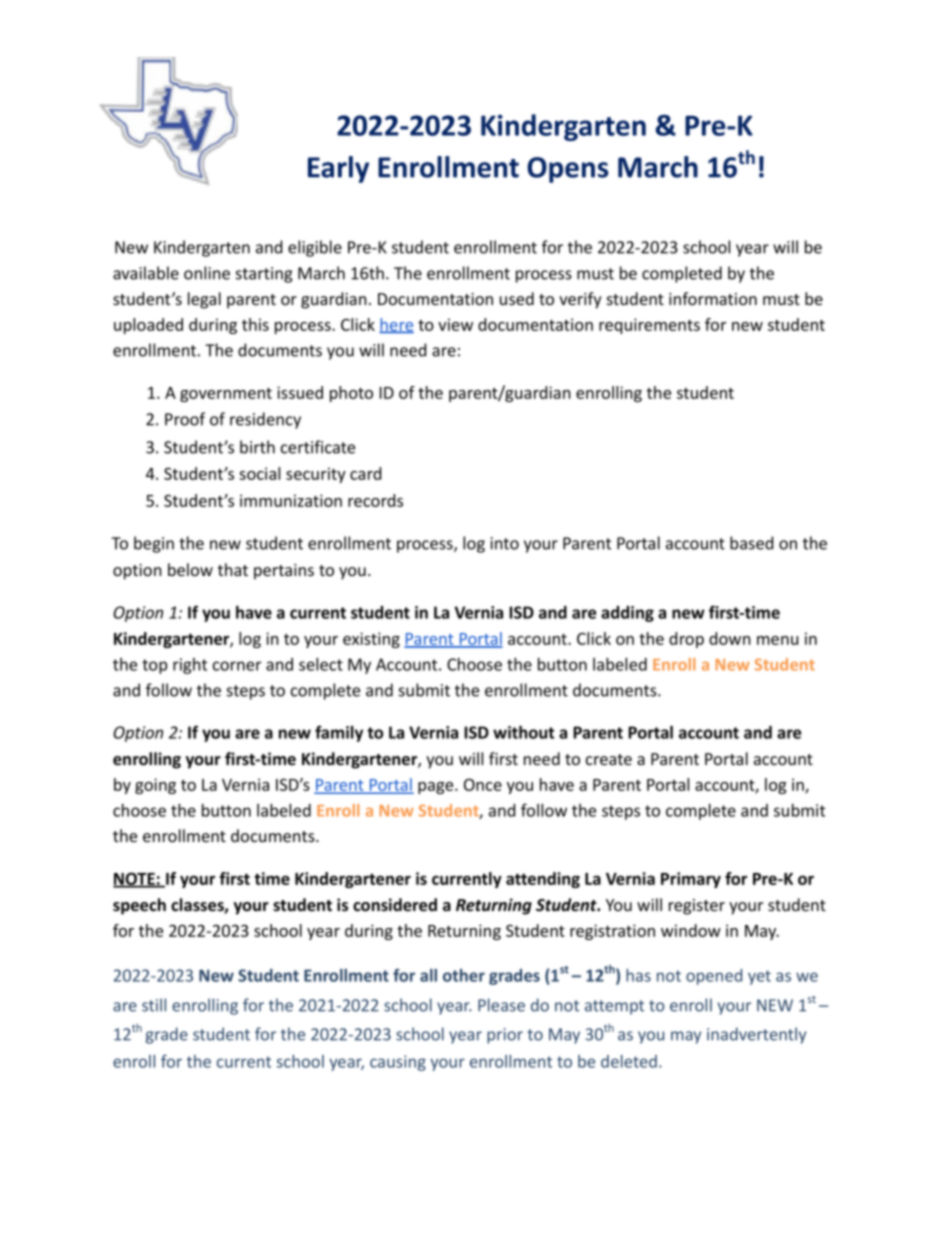 The height and width of the screenshot is (1233, 952). What do you see at coordinates (154, 1005) in the screenshot?
I see `still` at bounding box center [154, 1005].
